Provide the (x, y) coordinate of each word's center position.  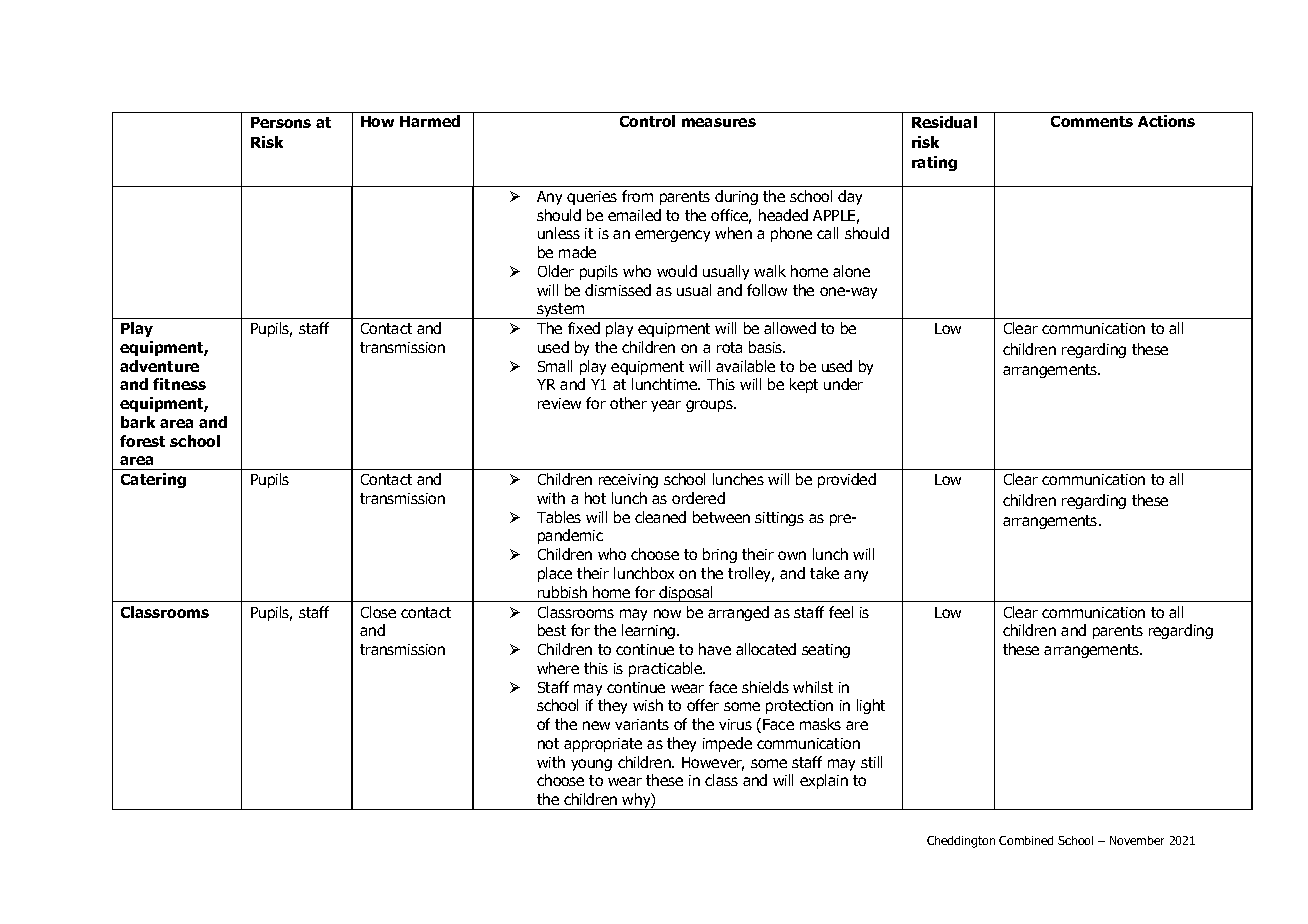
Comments (1092, 121)
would (677, 271)
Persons (281, 122)
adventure (159, 366)
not (548, 743)
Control (647, 121)
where (558, 668)
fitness (179, 384)
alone (851, 271)
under (843, 384)
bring (720, 555)
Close (378, 612)
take (824, 573)
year (666, 406)
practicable (667, 669)
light (871, 706)
